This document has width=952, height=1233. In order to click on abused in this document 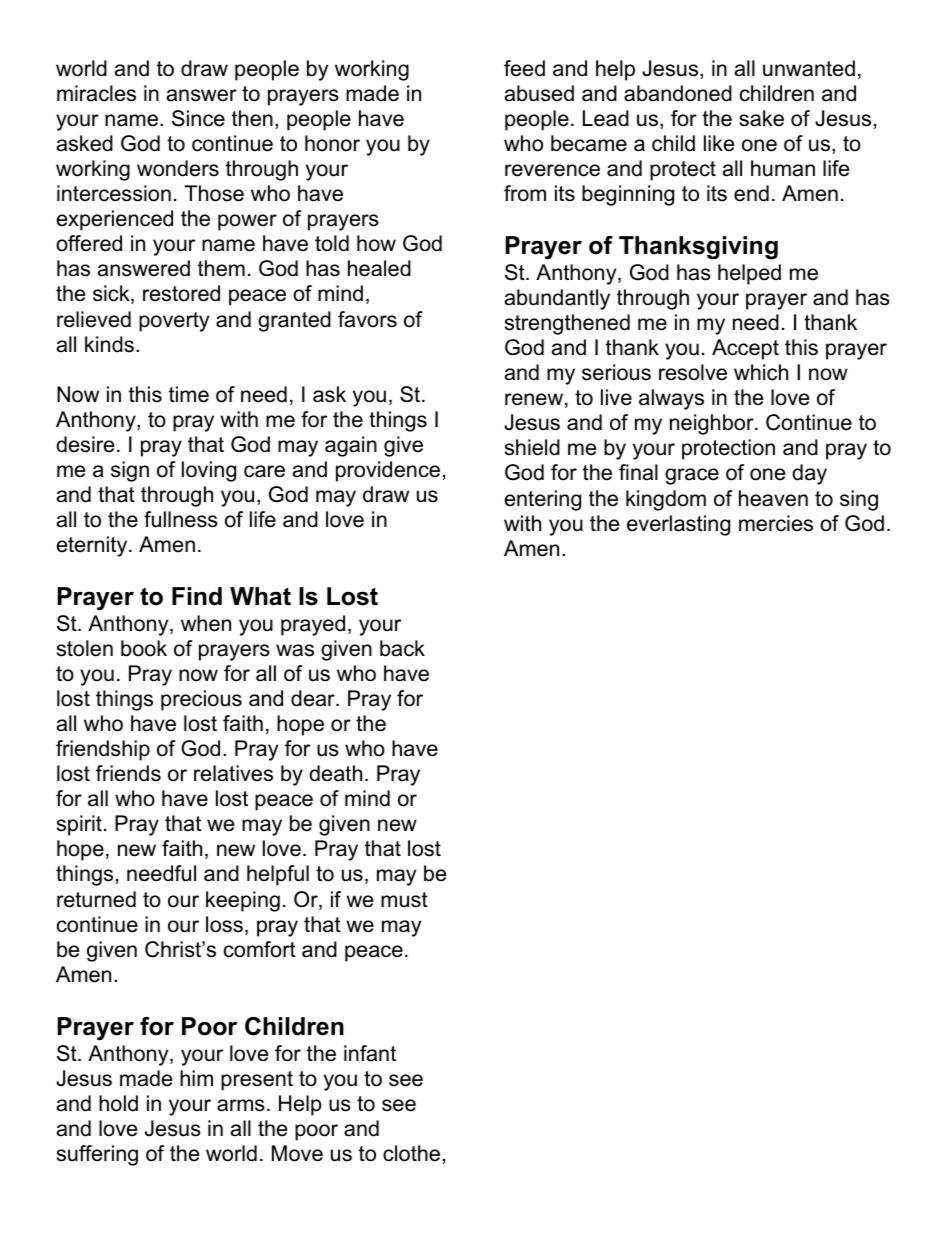, I will do `click(539, 93)`.
